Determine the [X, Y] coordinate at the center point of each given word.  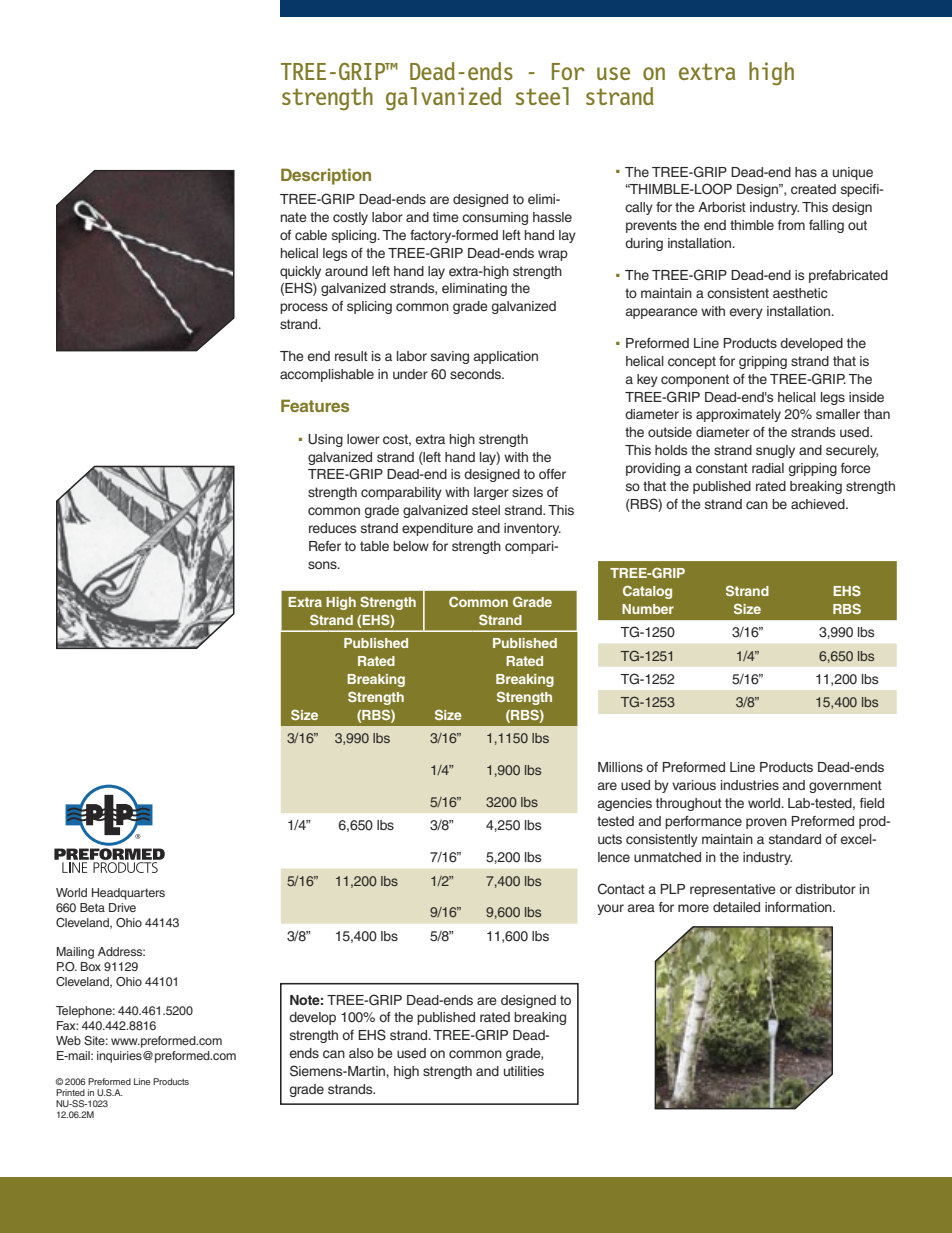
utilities [524, 1071]
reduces [333, 528]
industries [750, 785]
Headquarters [128, 894]
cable [311, 235]
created [813, 189]
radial [768, 468]
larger [491, 493]
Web [68, 1040]
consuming [495, 218]
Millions [620, 767]
